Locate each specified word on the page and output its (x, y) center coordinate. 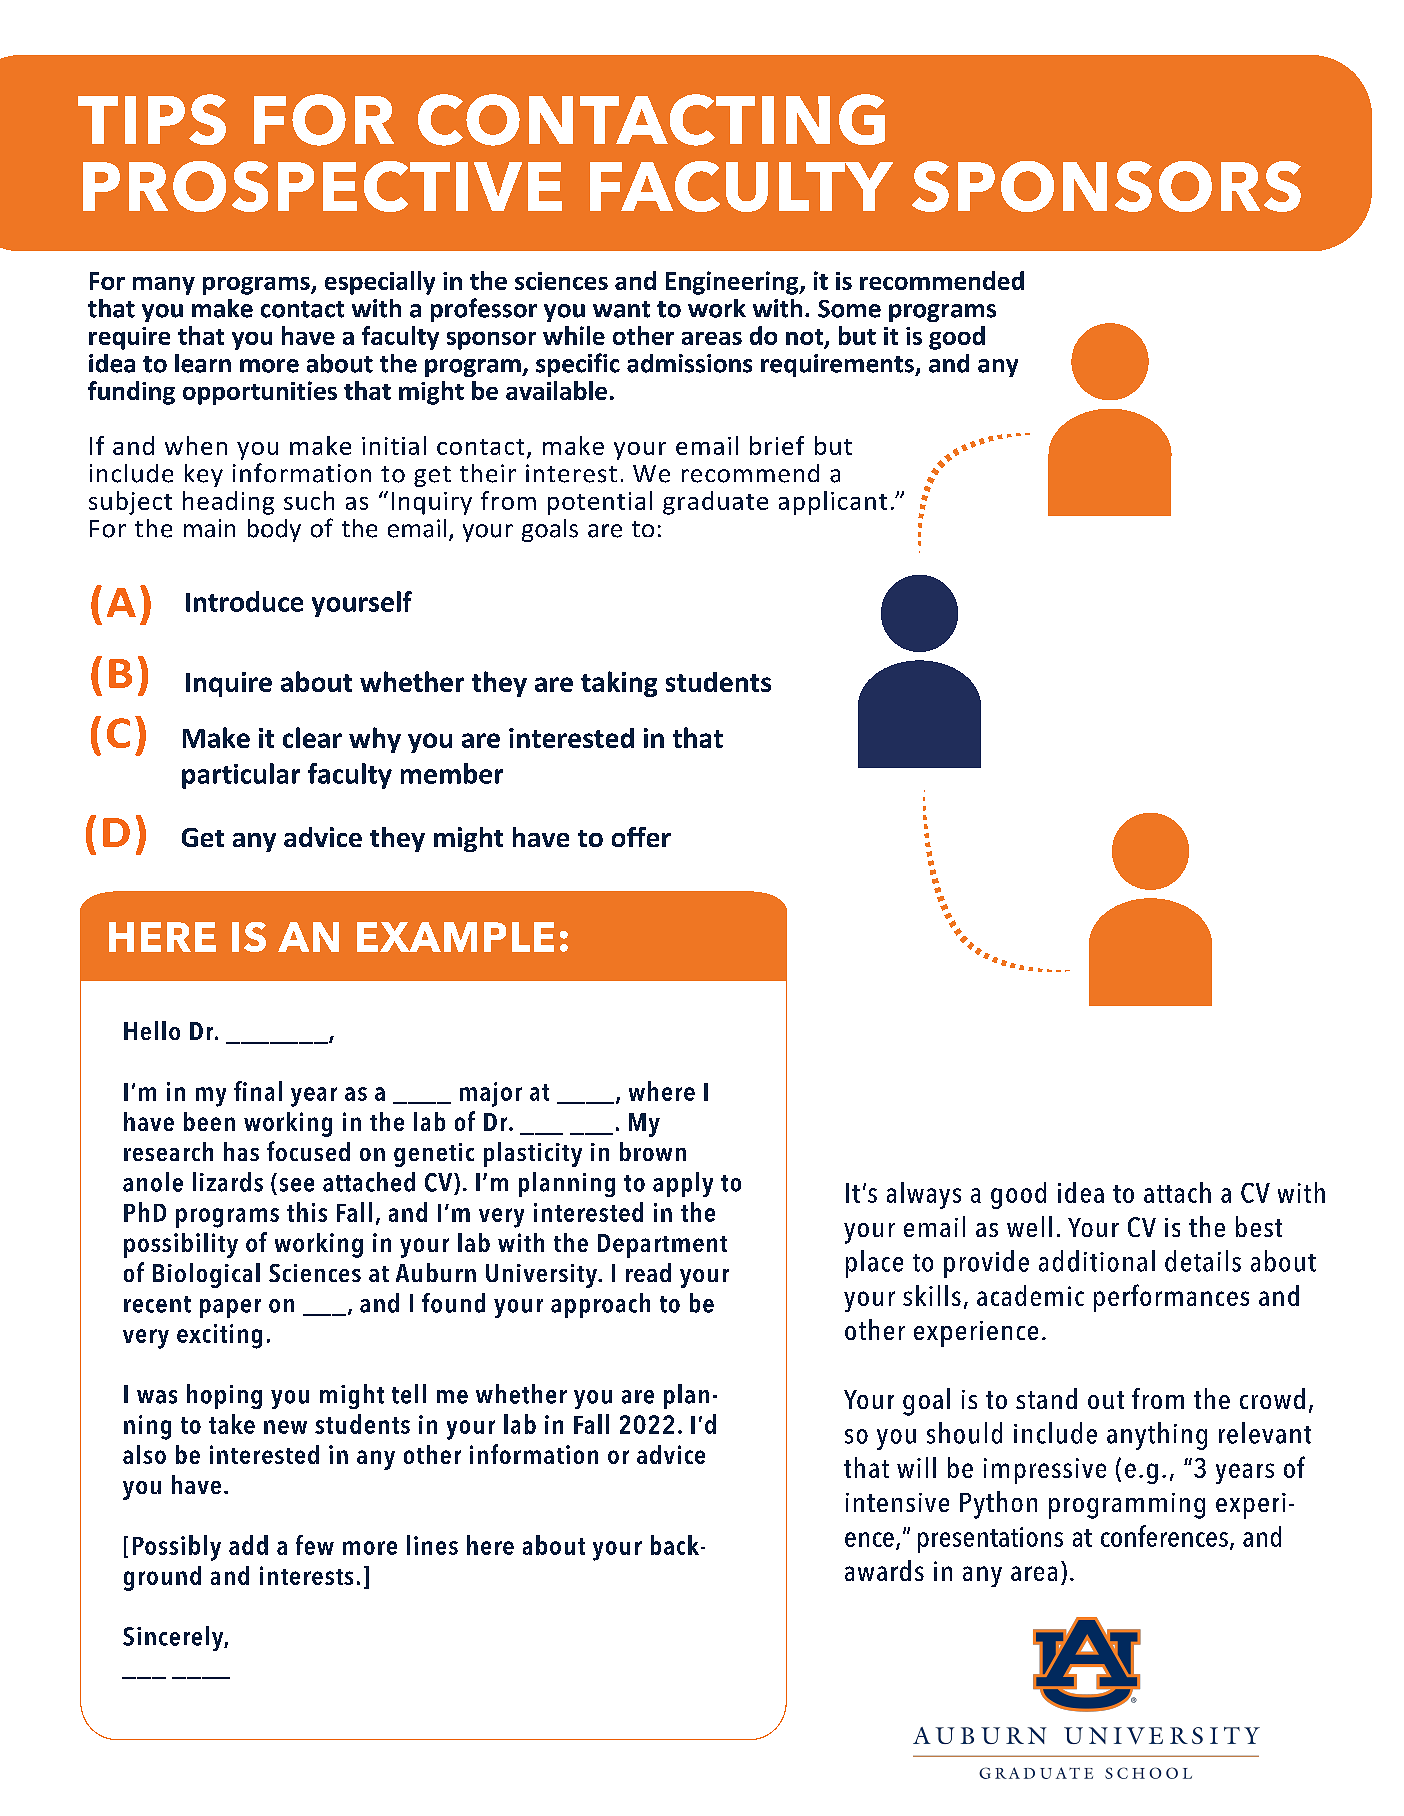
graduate (715, 503)
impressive (1045, 1471)
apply (683, 1184)
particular (241, 776)
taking (619, 684)
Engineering (733, 283)
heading (228, 503)
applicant (833, 503)
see (297, 1185)
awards (884, 1570)
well (1029, 1226)
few (315, 1545)
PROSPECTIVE (322, 186)
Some (849, 309)
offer (641, 837)
